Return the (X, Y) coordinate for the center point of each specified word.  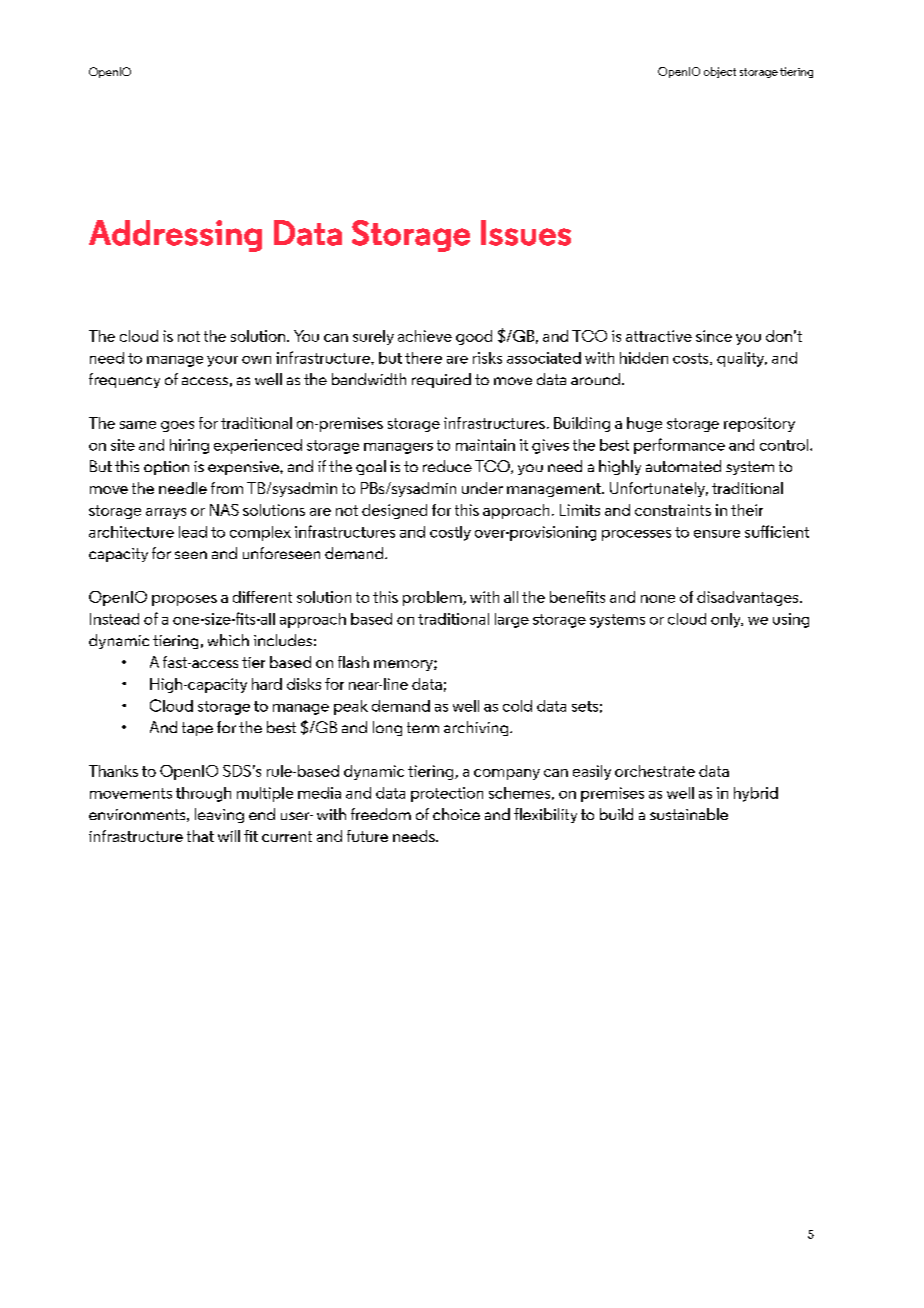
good (474, 337)
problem (433, 598)
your (222, 361)
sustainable (689, 814)
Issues (526, 233)
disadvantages (749, 598)
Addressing (175, 236)
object (720, 72)
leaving (219, 815)
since (714, 336)
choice (456, 814)
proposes (184, 600)
